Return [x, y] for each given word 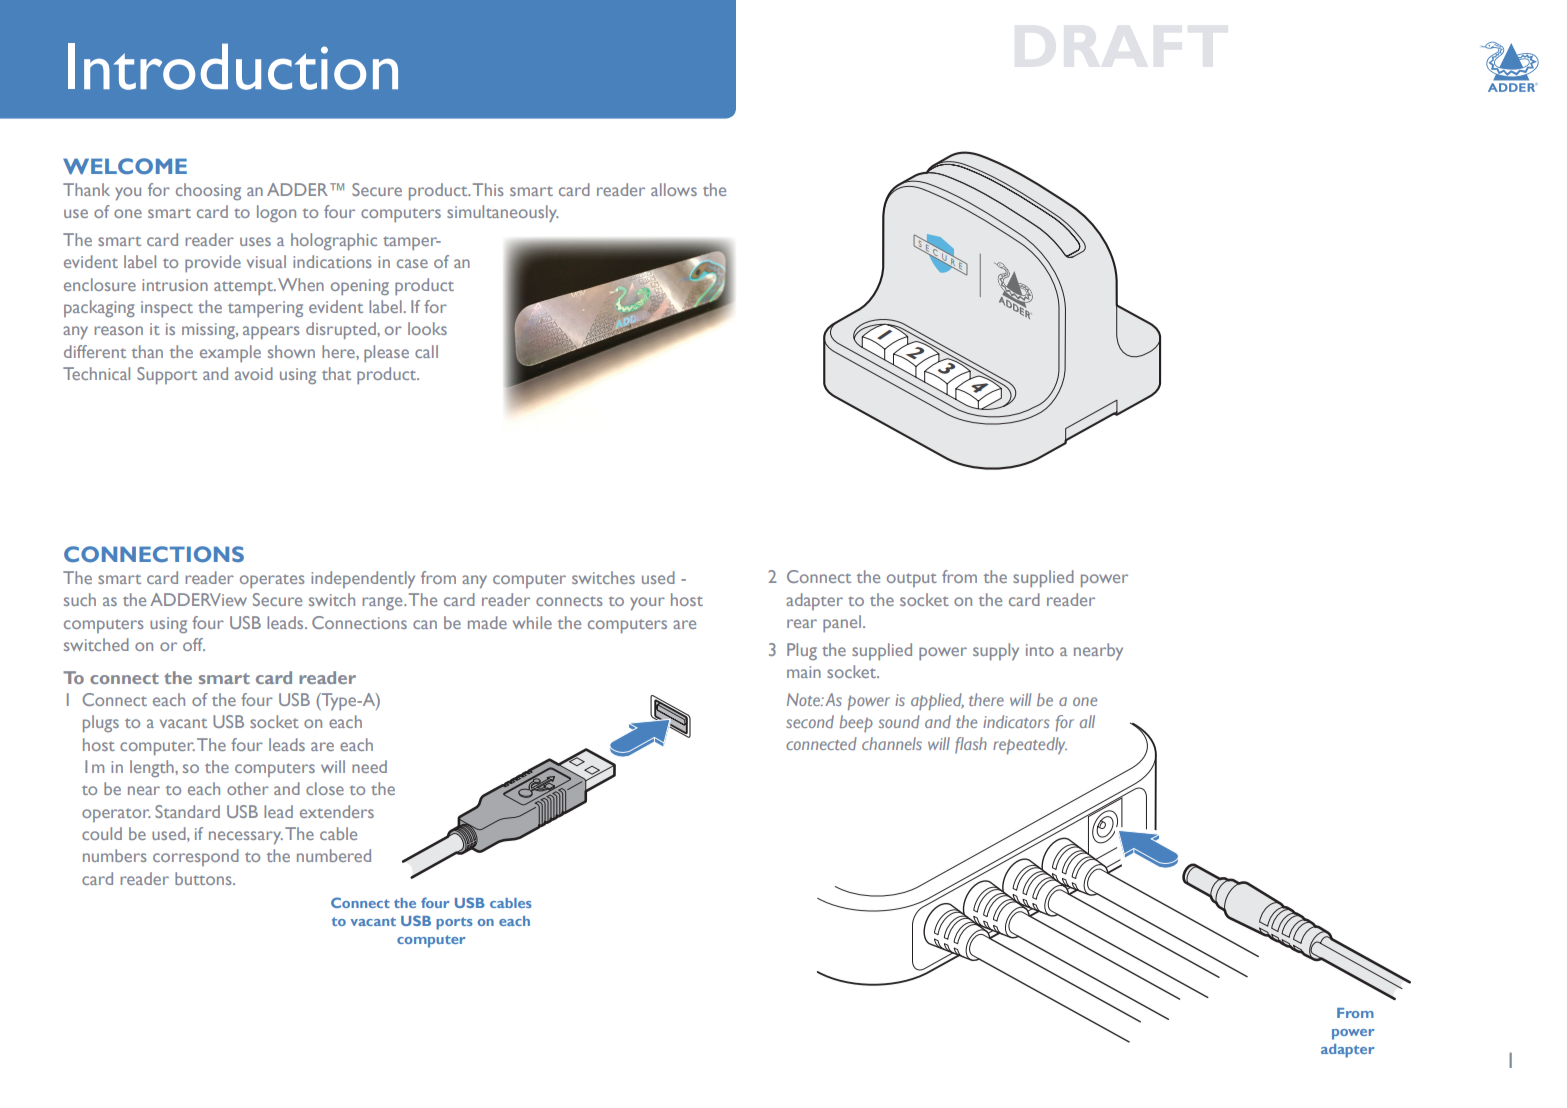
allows [674, 189]
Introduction [233, 66]
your [647, 603]
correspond [196, 857]
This [488, 189]
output [912, 580]
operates [272, 581]
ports [454, 923]
